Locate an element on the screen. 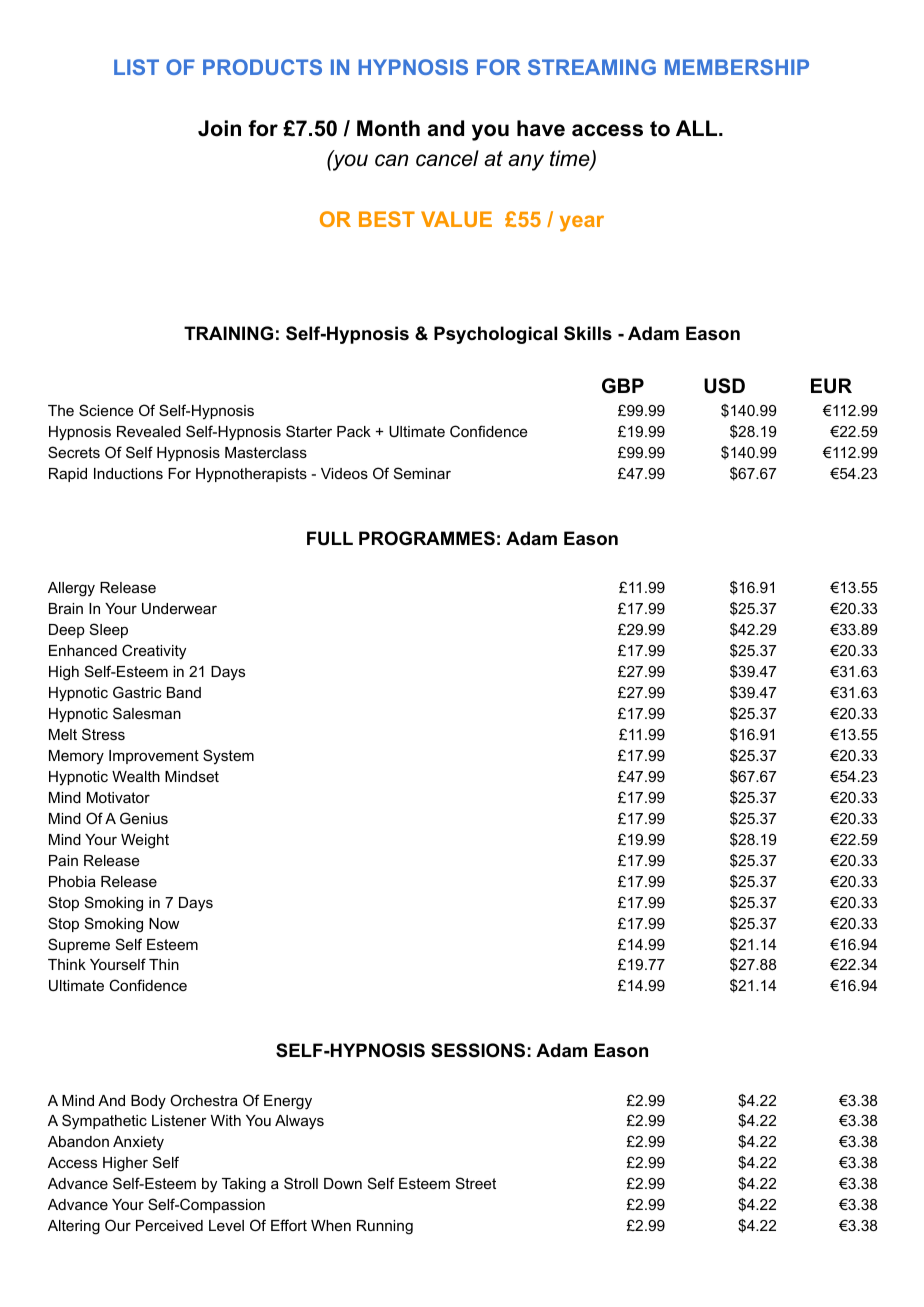  Month is located at coordinates (388, 128).
